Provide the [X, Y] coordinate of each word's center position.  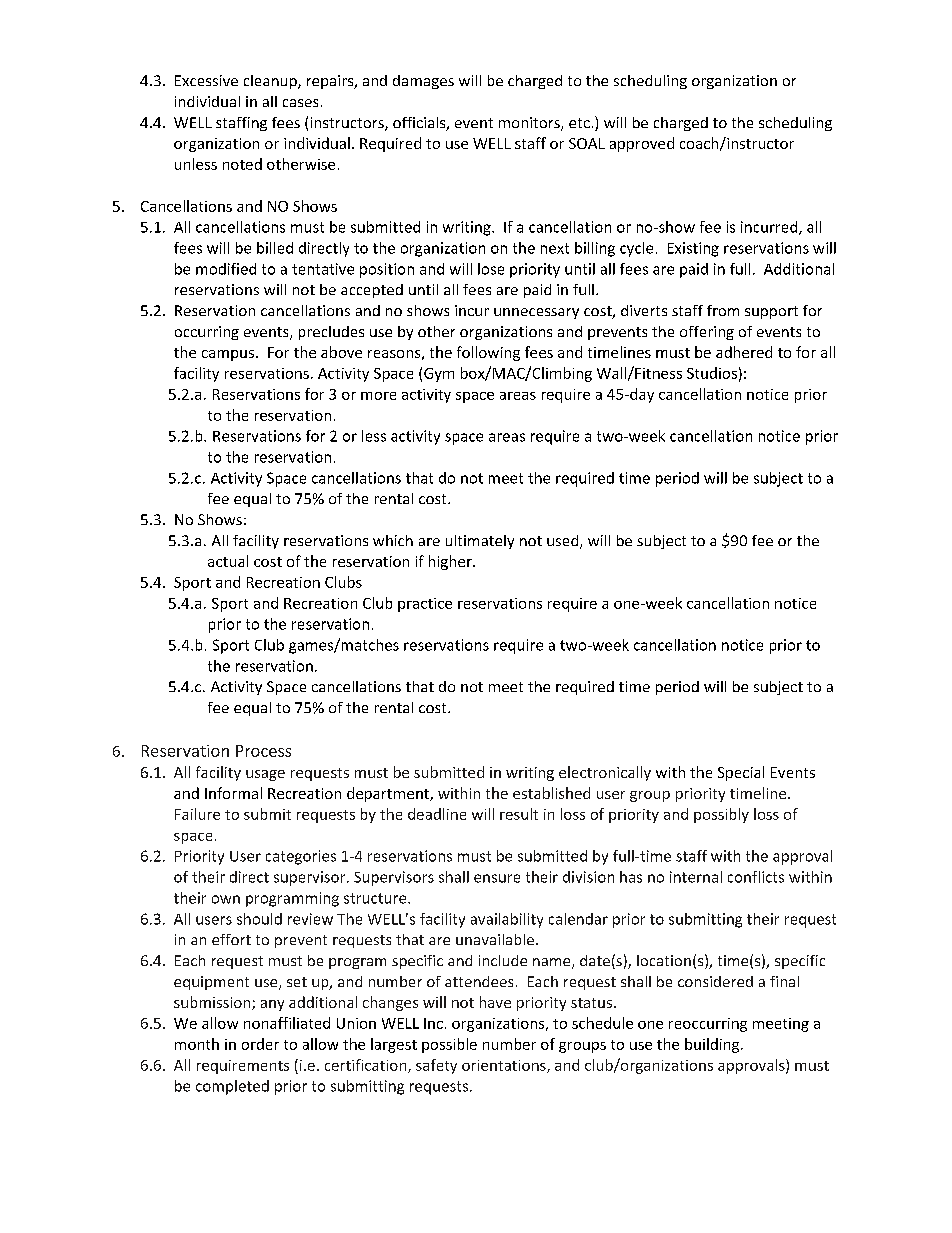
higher [451, 562]
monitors [530, 124]
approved [642, 144]
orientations [505, 1066]
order [260, 1044]
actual [228, 561]
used [564, 542]
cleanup [271, 82]
